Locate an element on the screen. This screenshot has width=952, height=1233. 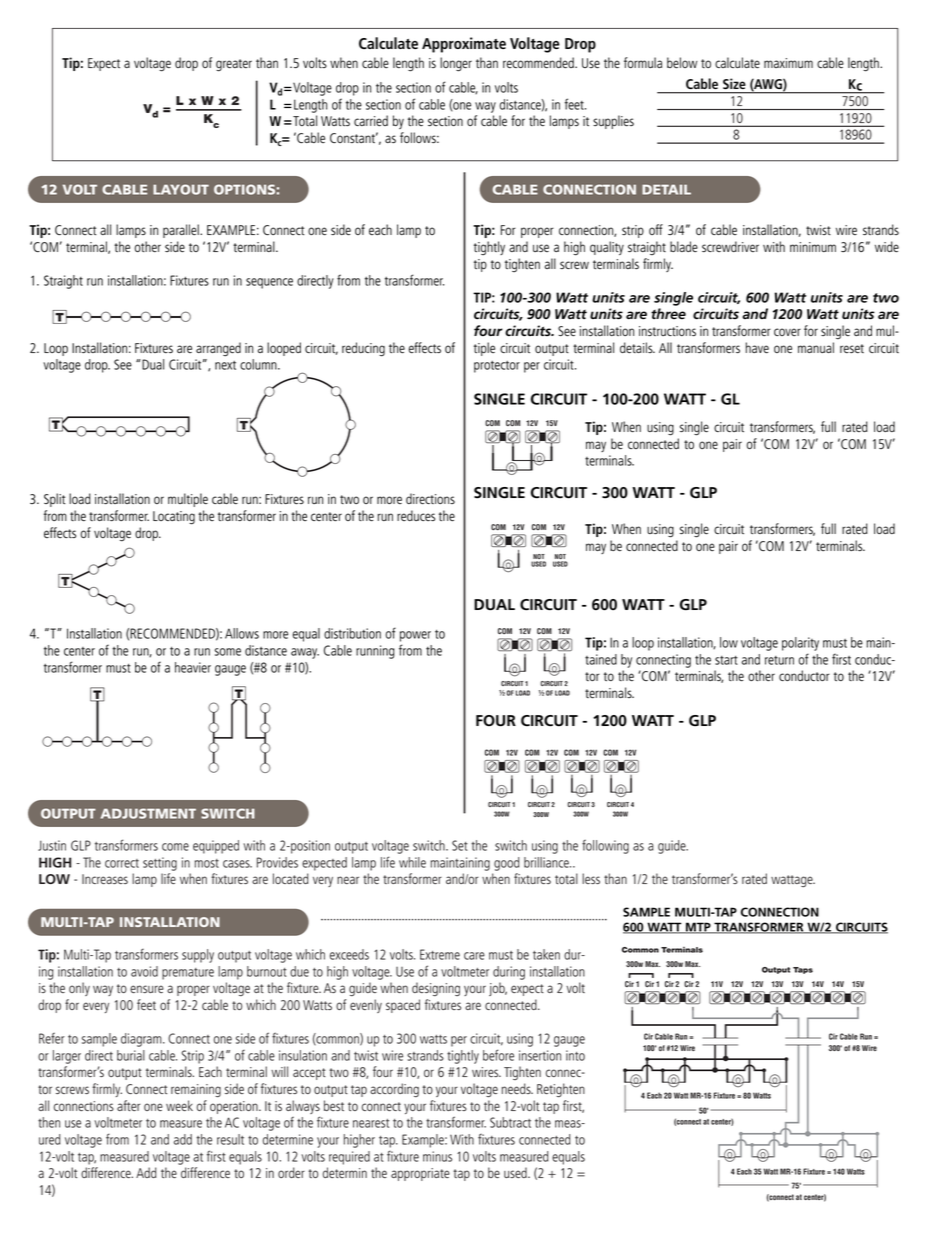
into is located at coordinates (575, 1055).
